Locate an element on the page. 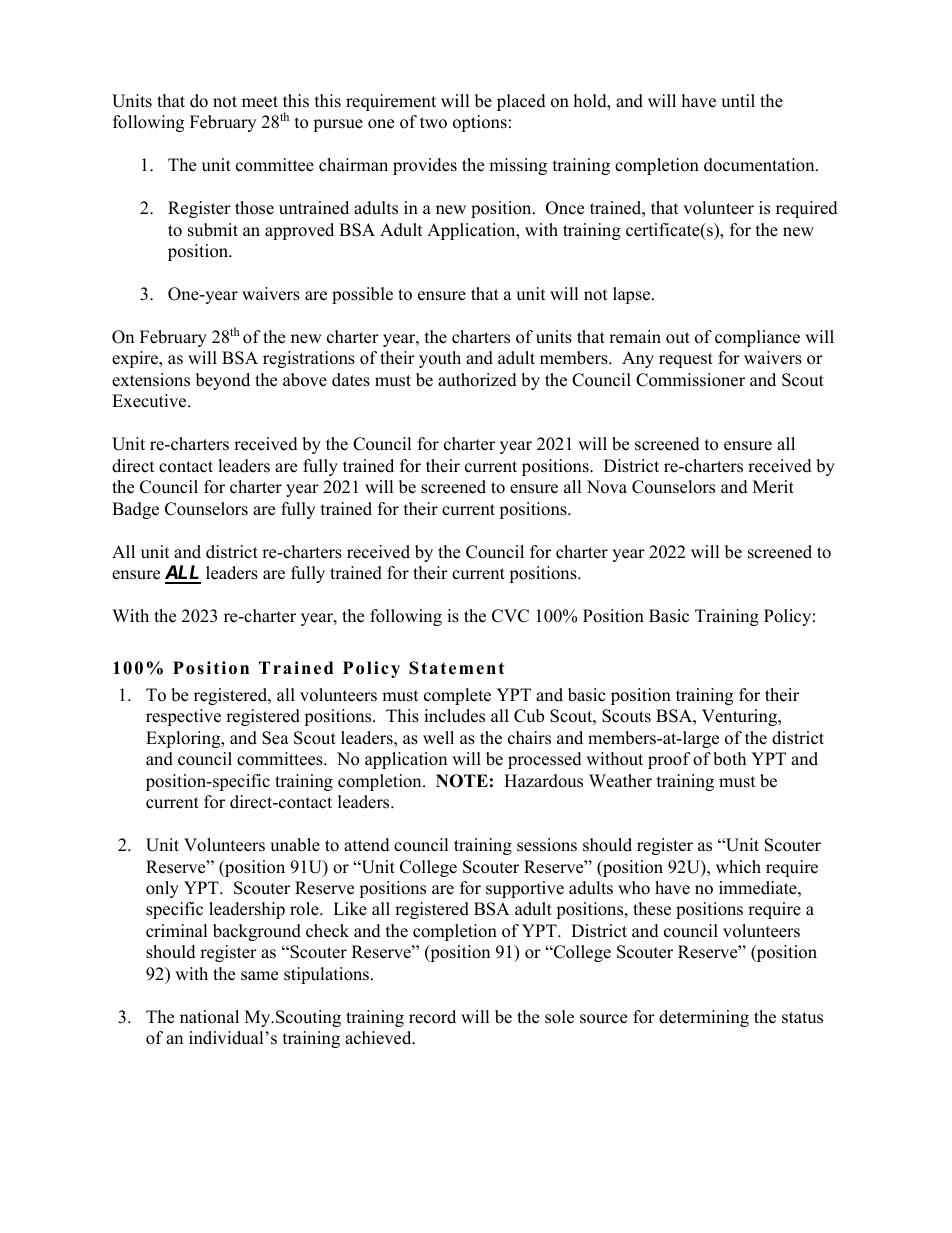 Image resolution: width=952 pixels, height=1233 pixels. both is located at coordinates (729, 759).
